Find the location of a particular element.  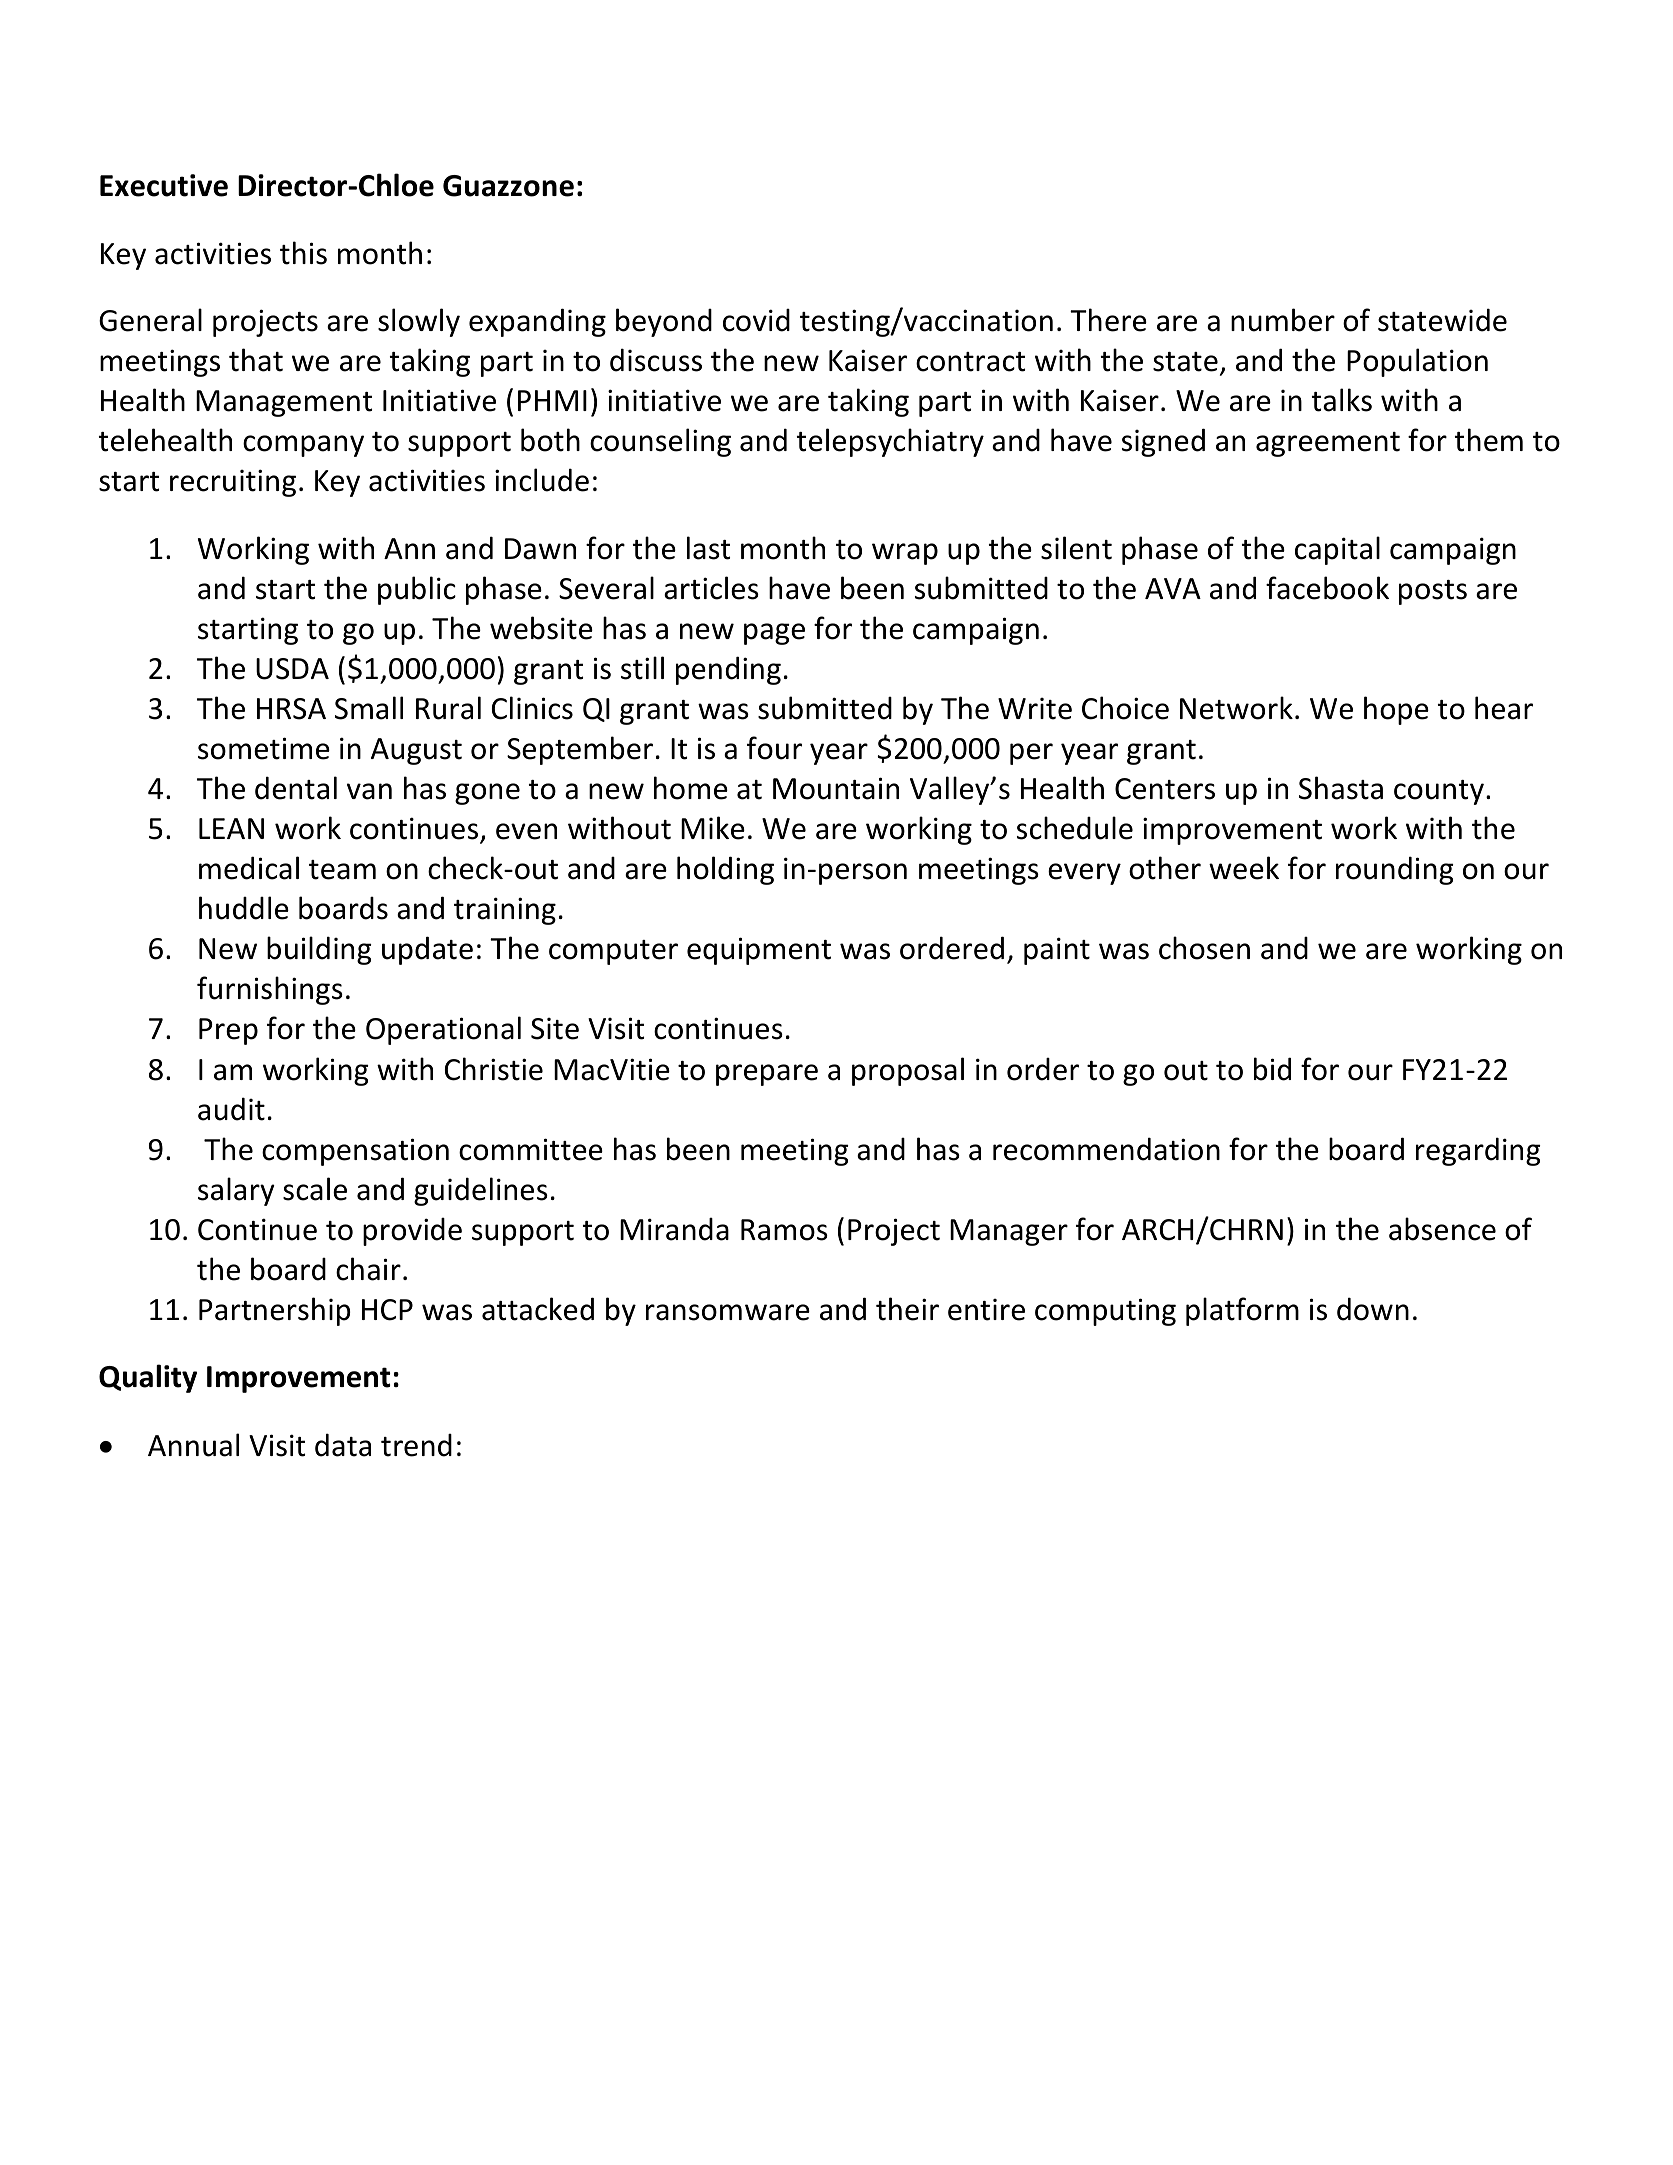

USDA is located at coordinates (292, 669).
